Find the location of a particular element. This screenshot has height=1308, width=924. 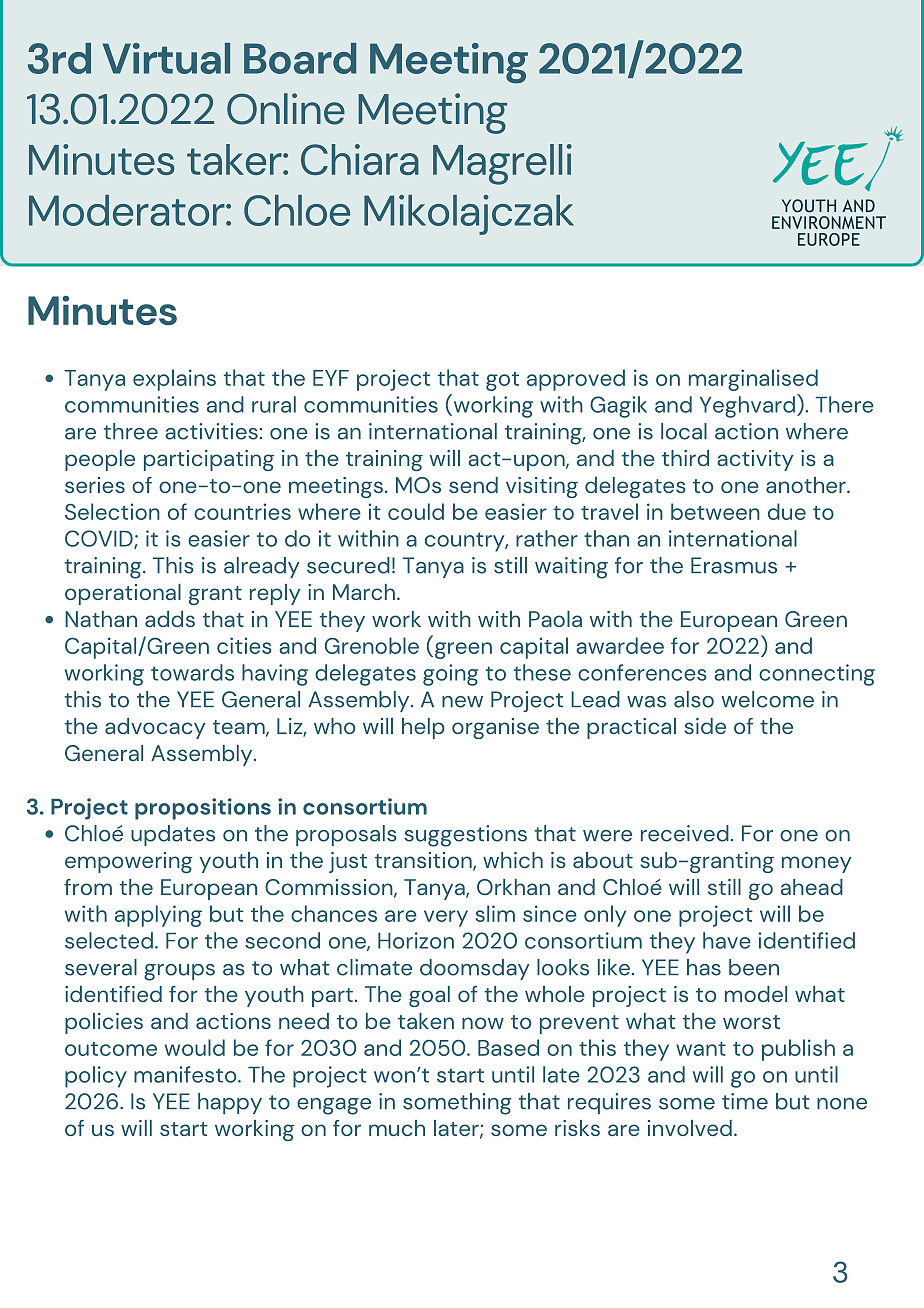

marginalised is located at coordinates (753, 380).
